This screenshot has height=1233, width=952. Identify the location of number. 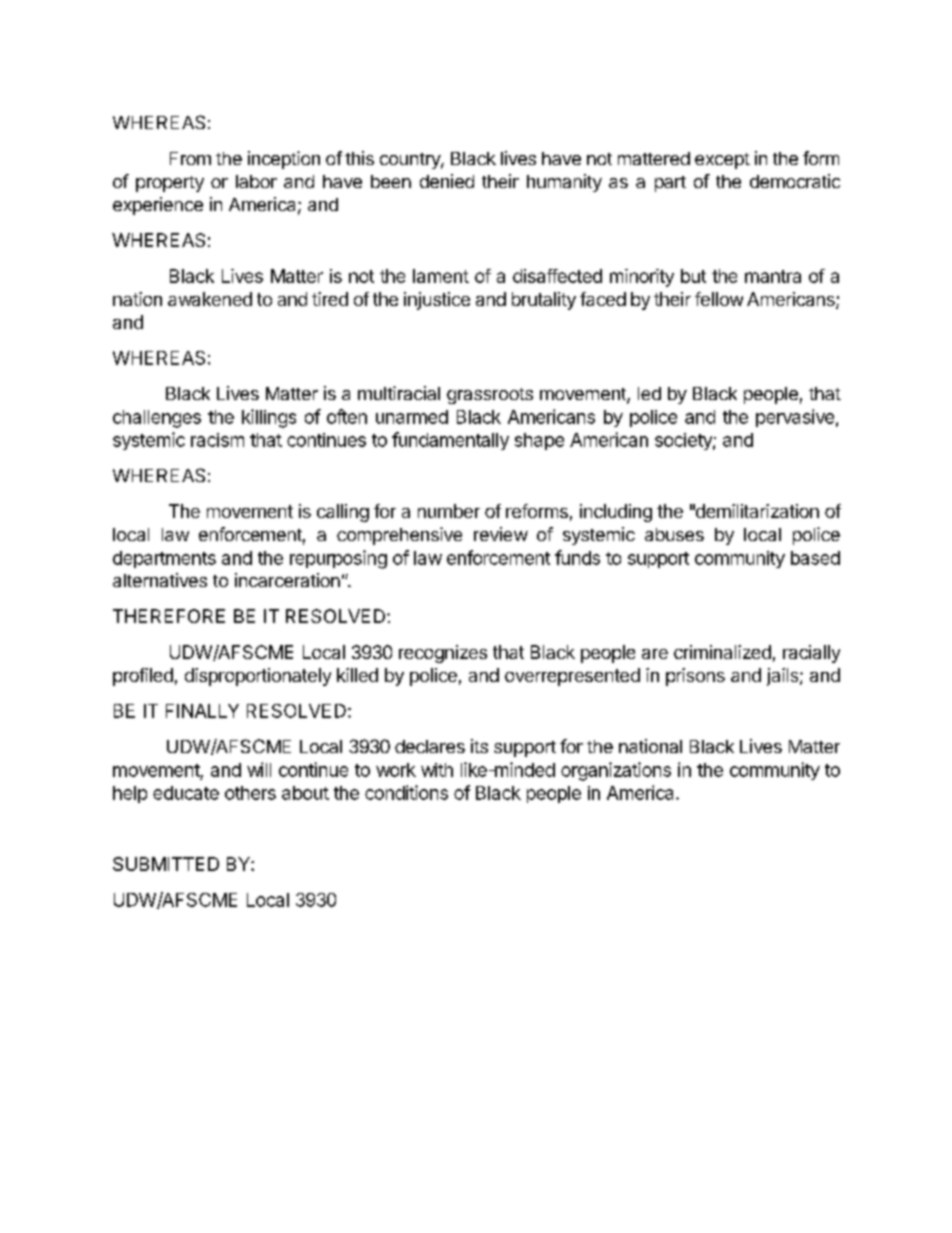
(449, 511).
